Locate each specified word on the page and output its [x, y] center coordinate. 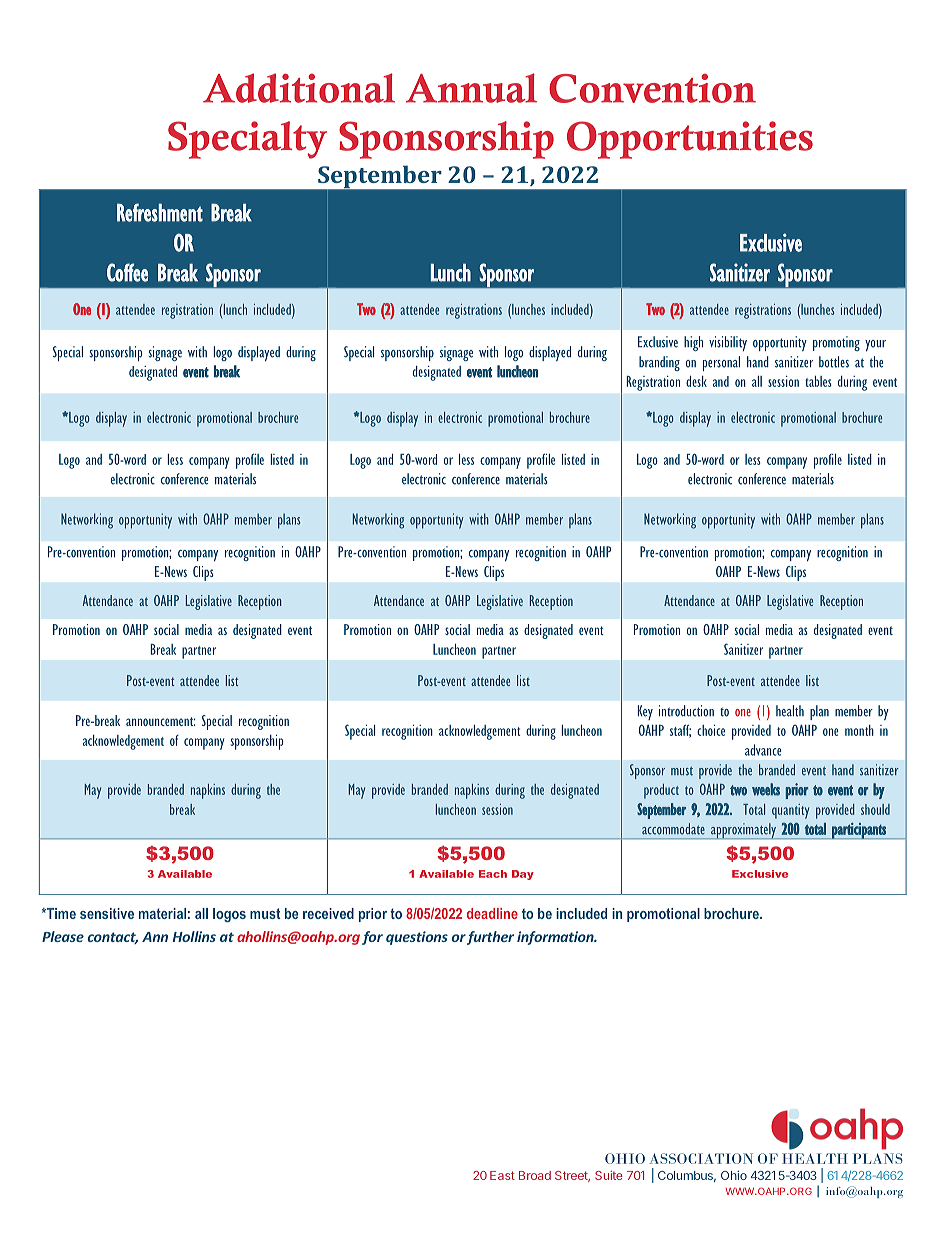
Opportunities [690, 140]
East [502, 1175]
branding [659, 363]
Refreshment [160, 212]
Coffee [127, 272]
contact [113, 938]
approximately [744, 831]
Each [493, 874]
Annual [471, 88]
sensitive [107, 913]
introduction [686, 711]
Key [645, 712]
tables [818, 381]
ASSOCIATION [701, 1158]
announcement [161, 721]
